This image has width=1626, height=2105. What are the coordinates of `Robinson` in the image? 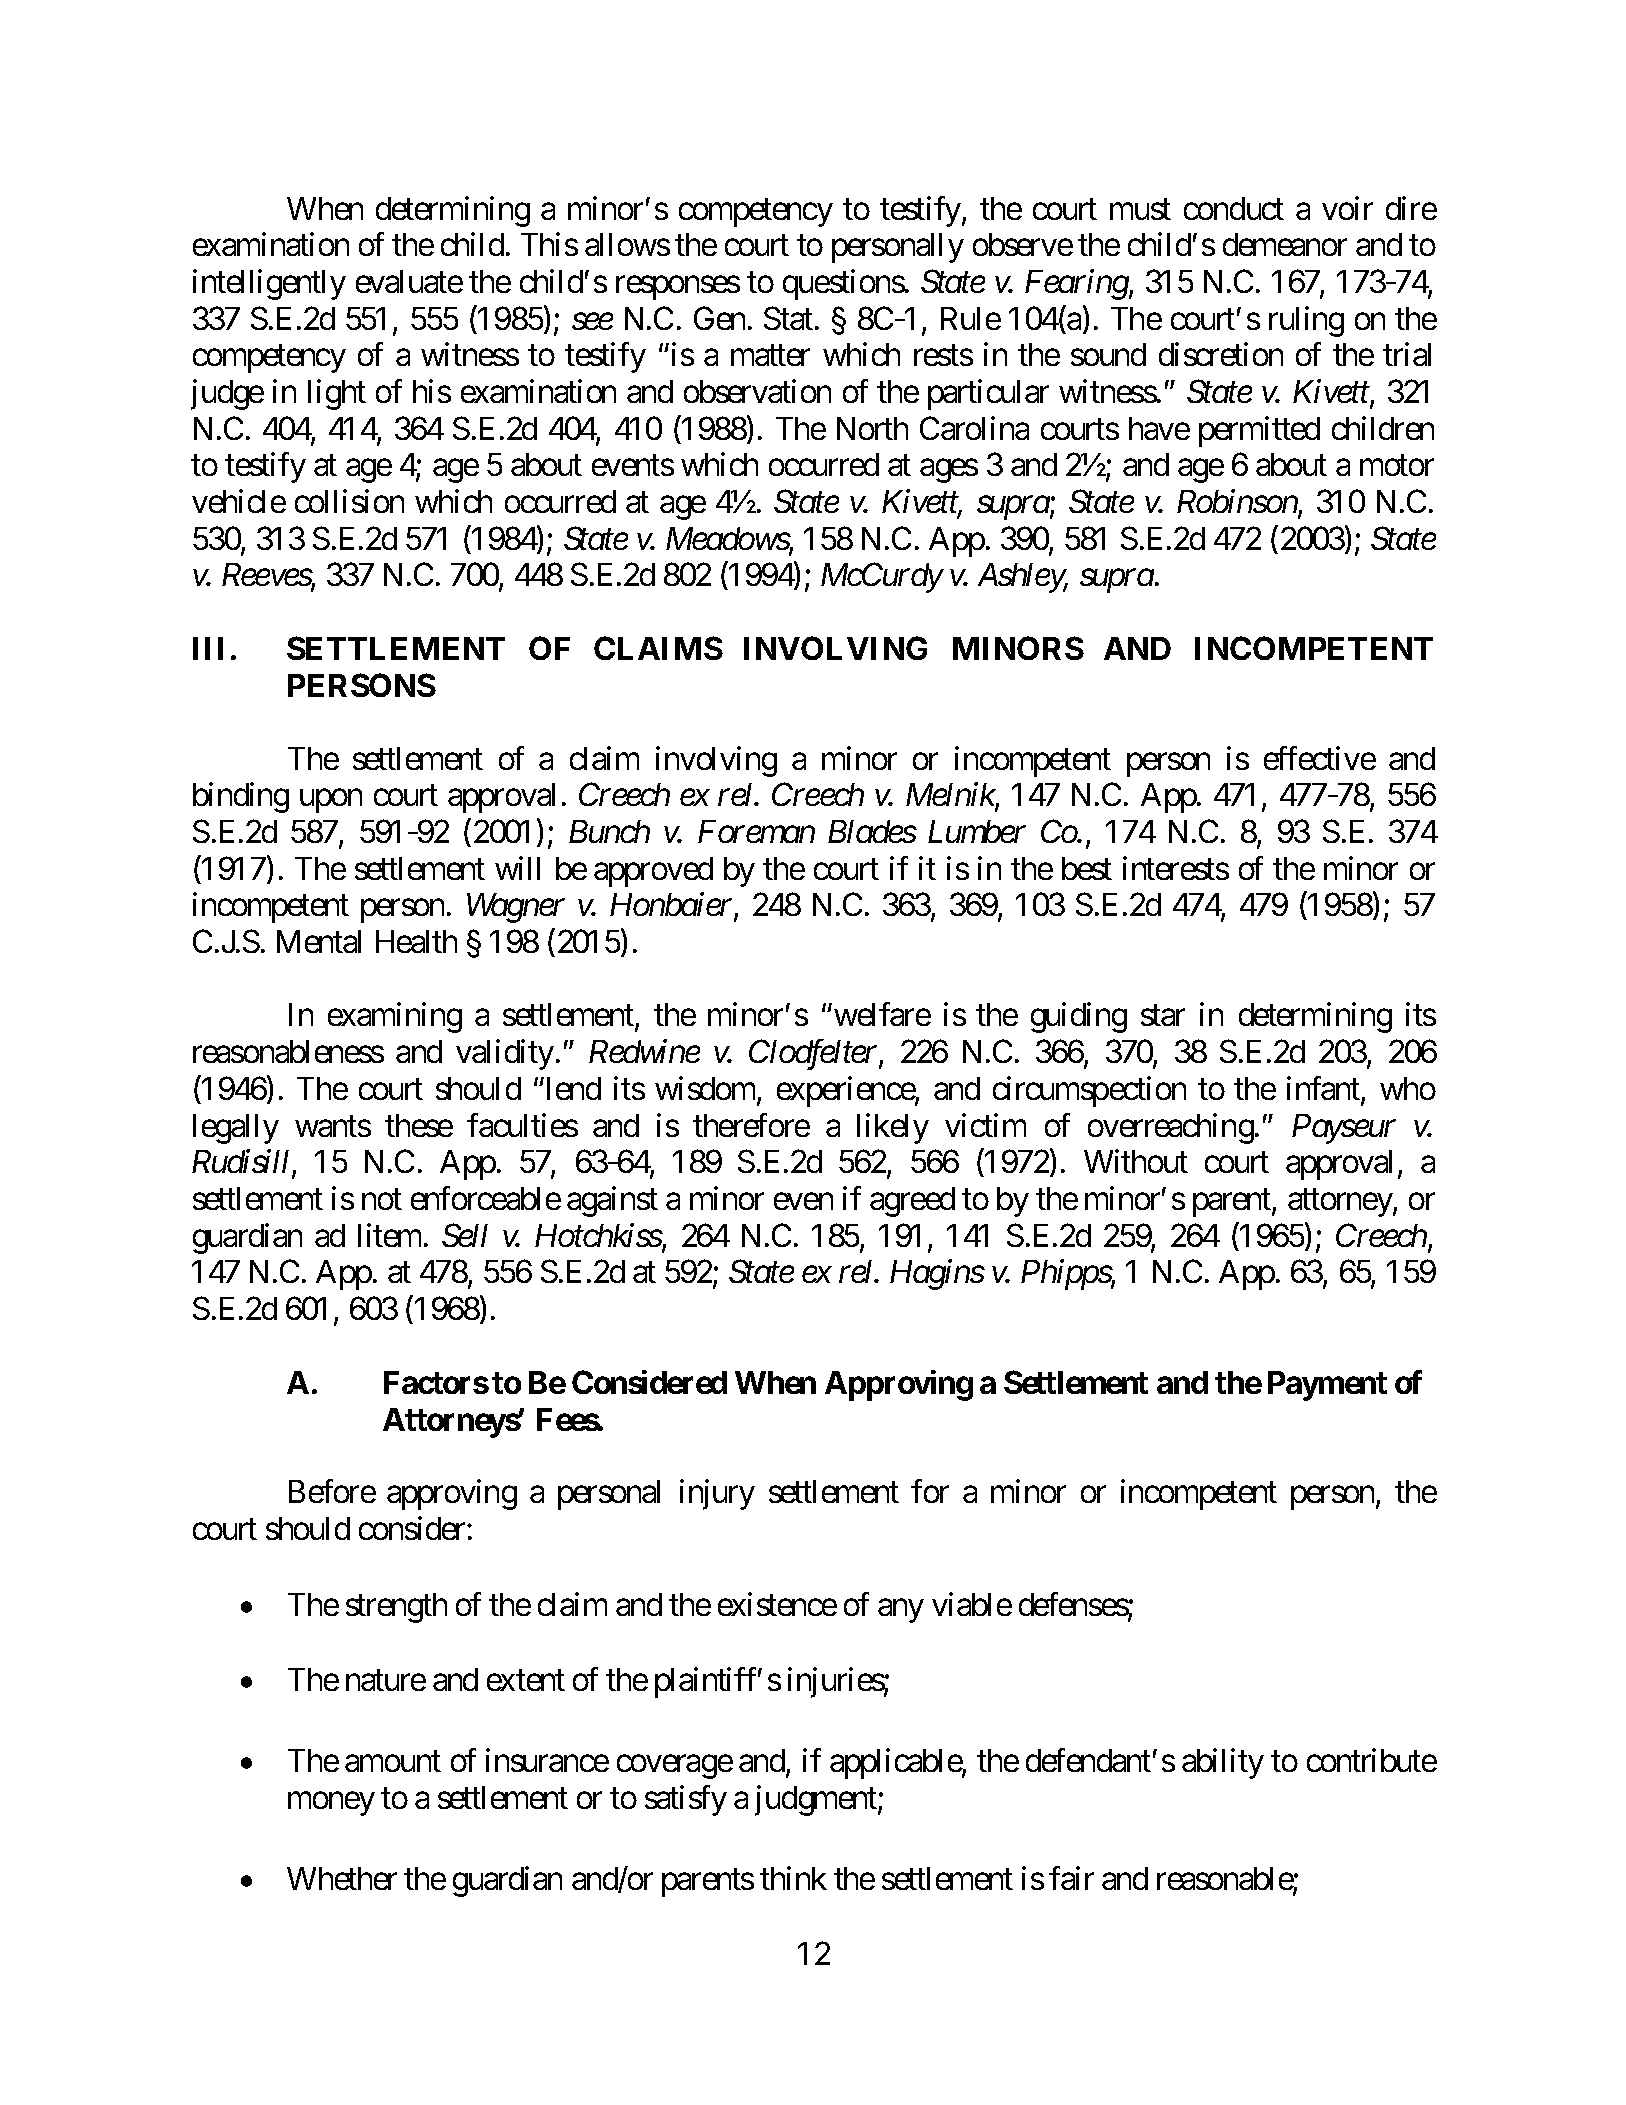 It's located at (1238, 502).
